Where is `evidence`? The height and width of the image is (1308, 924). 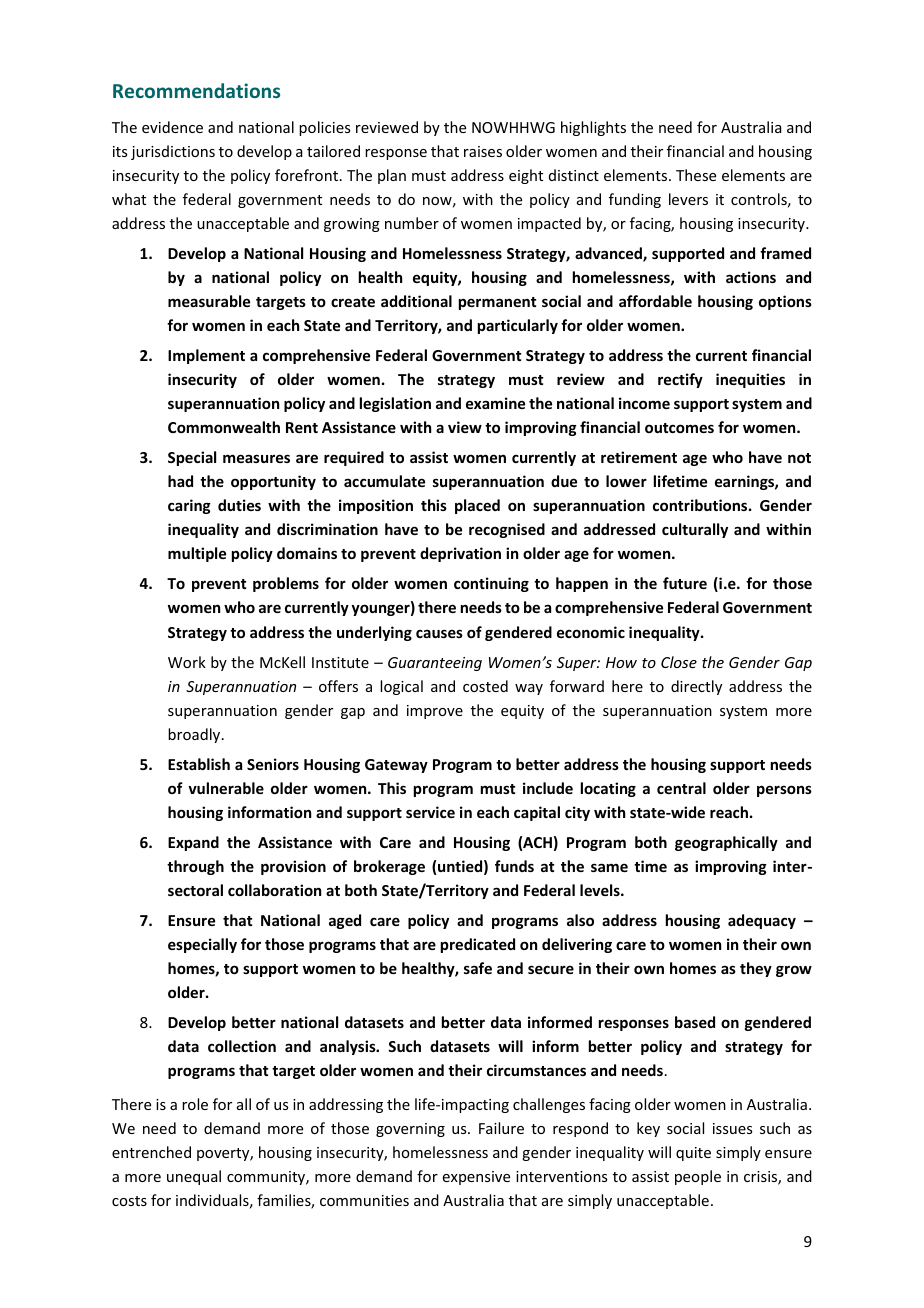
evidence is located at coordinates (172, 127).
